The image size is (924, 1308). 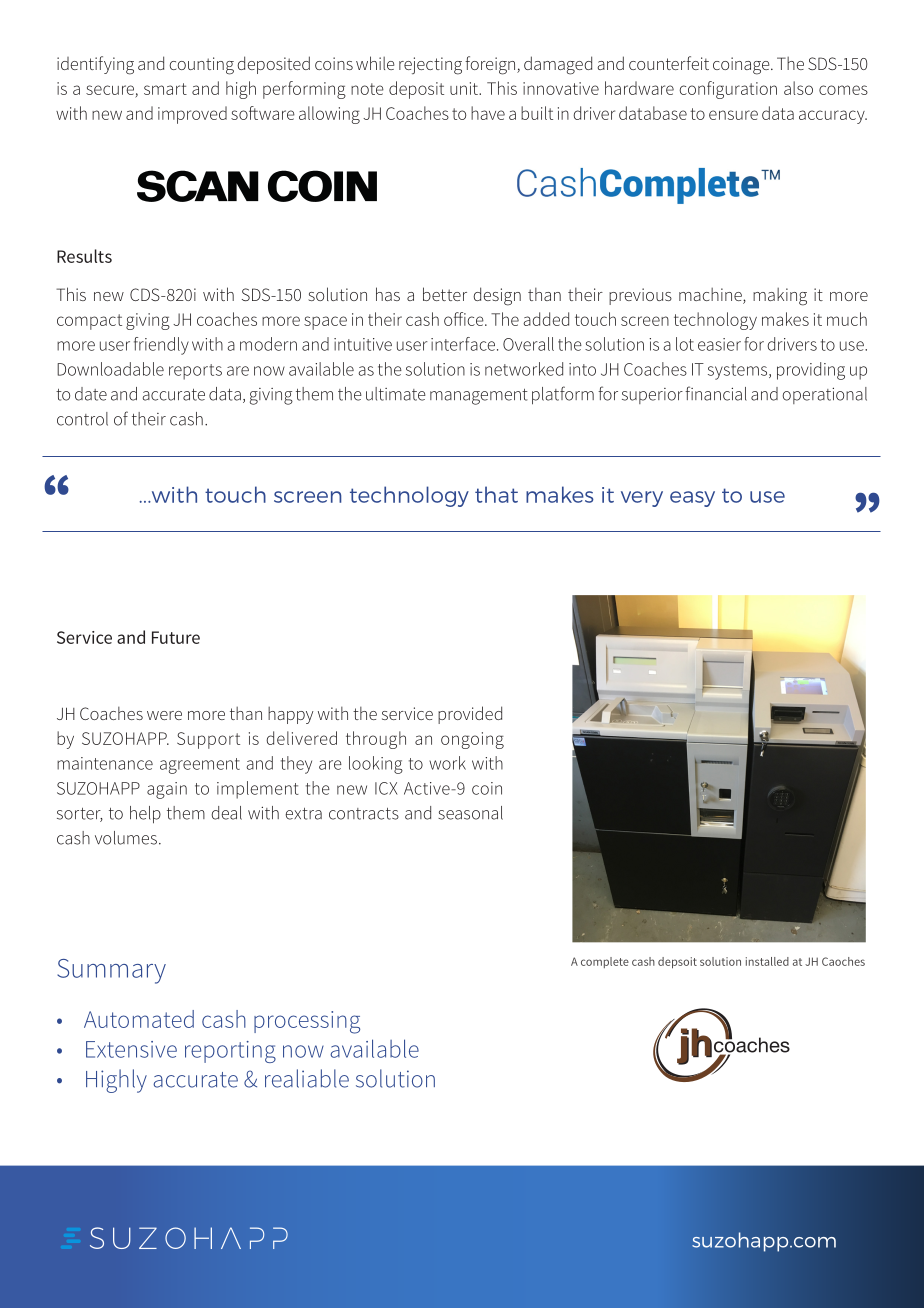 I want to click on ongoing, so click(x=472, y=740).
